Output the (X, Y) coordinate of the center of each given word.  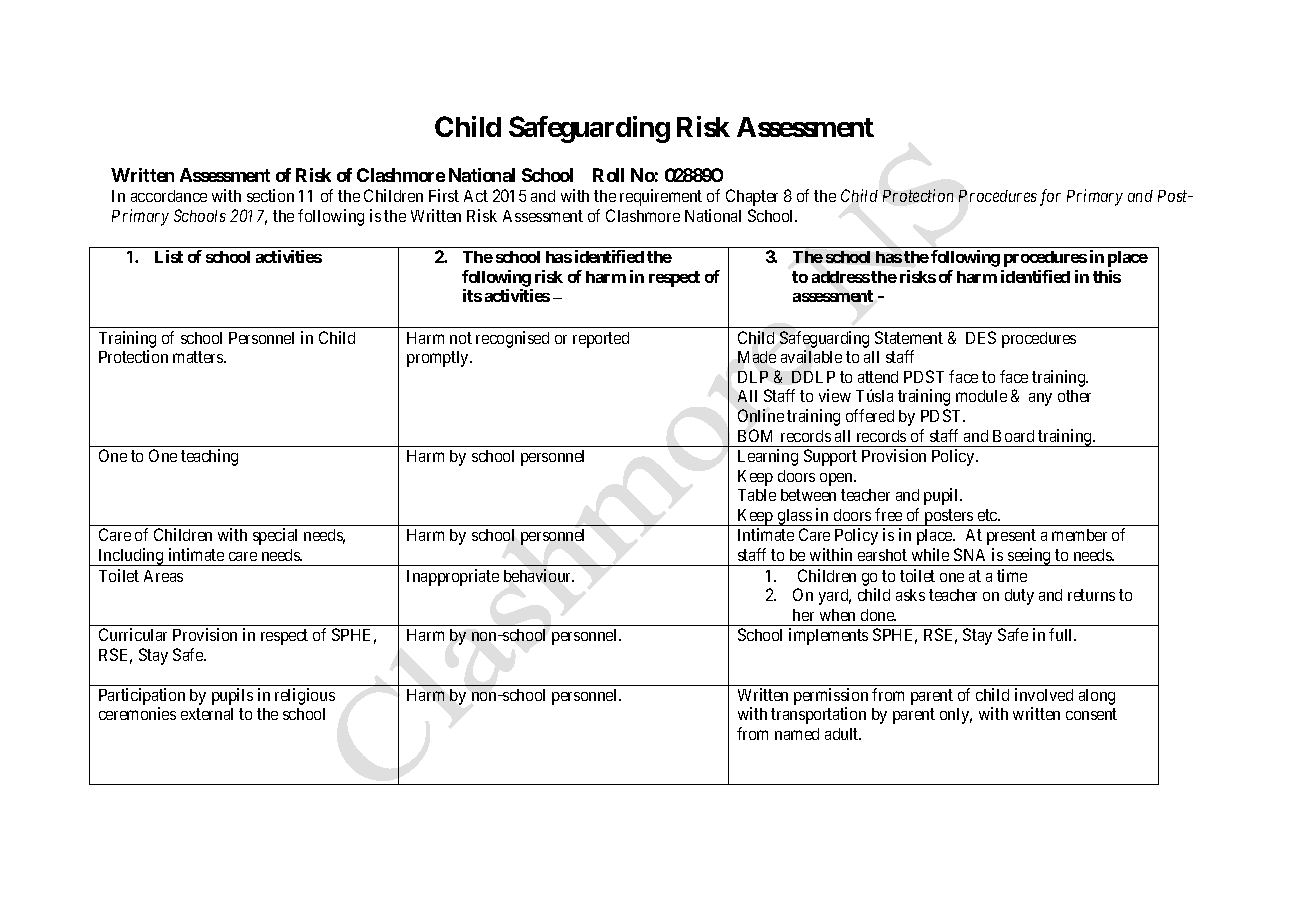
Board (1013, 436)
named (797, 734)
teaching (209, 457)
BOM (755, 435)
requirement (661, 197)
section (270, 195)
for (1050, 197)
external (207, 714)
